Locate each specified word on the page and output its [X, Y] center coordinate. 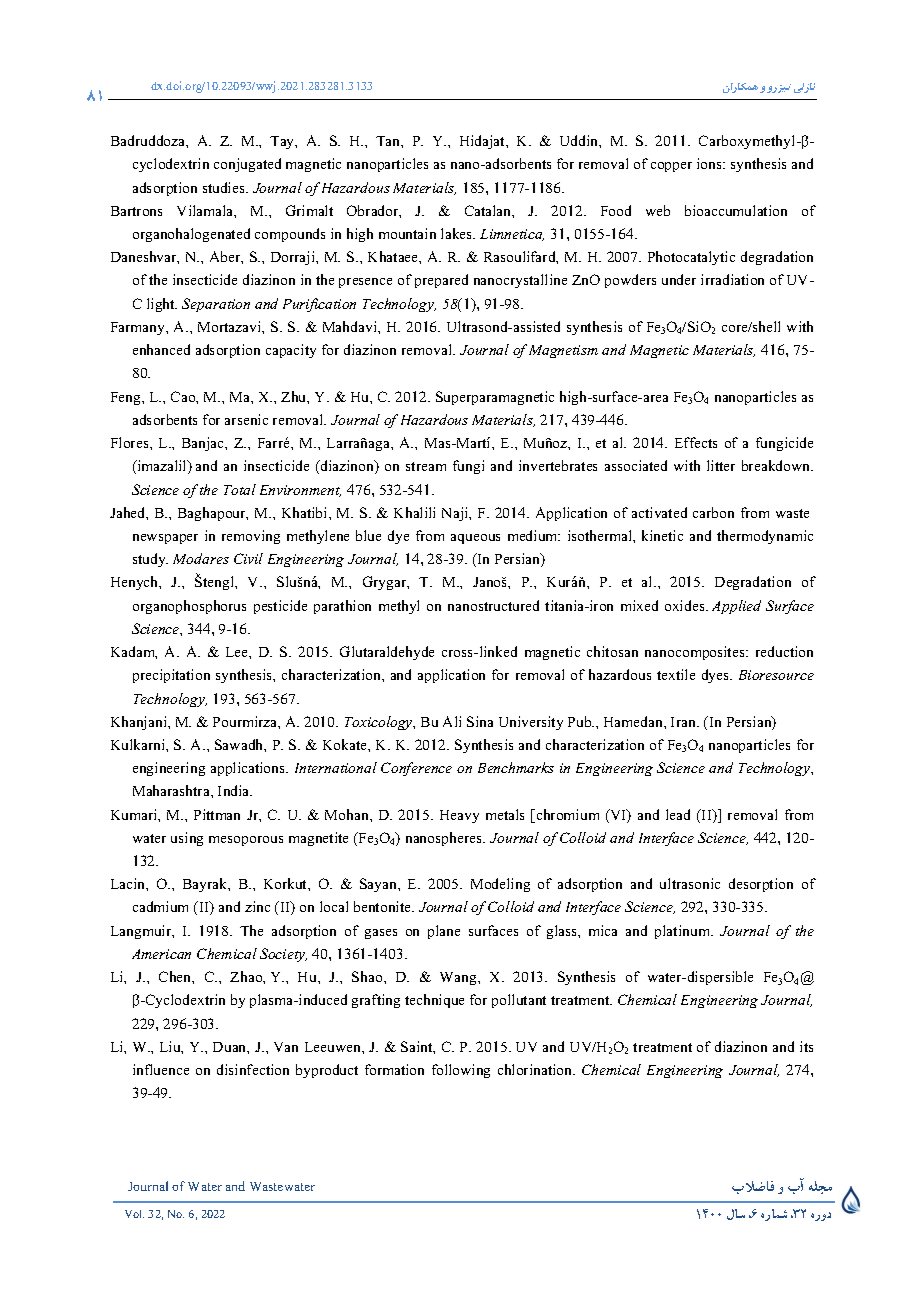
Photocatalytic [691, 258]
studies [225, 187]
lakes [458, 233]
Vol [134, 1214]
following [461, 1071]
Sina [480, 721]
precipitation [171, 676]
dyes [716, 676]
